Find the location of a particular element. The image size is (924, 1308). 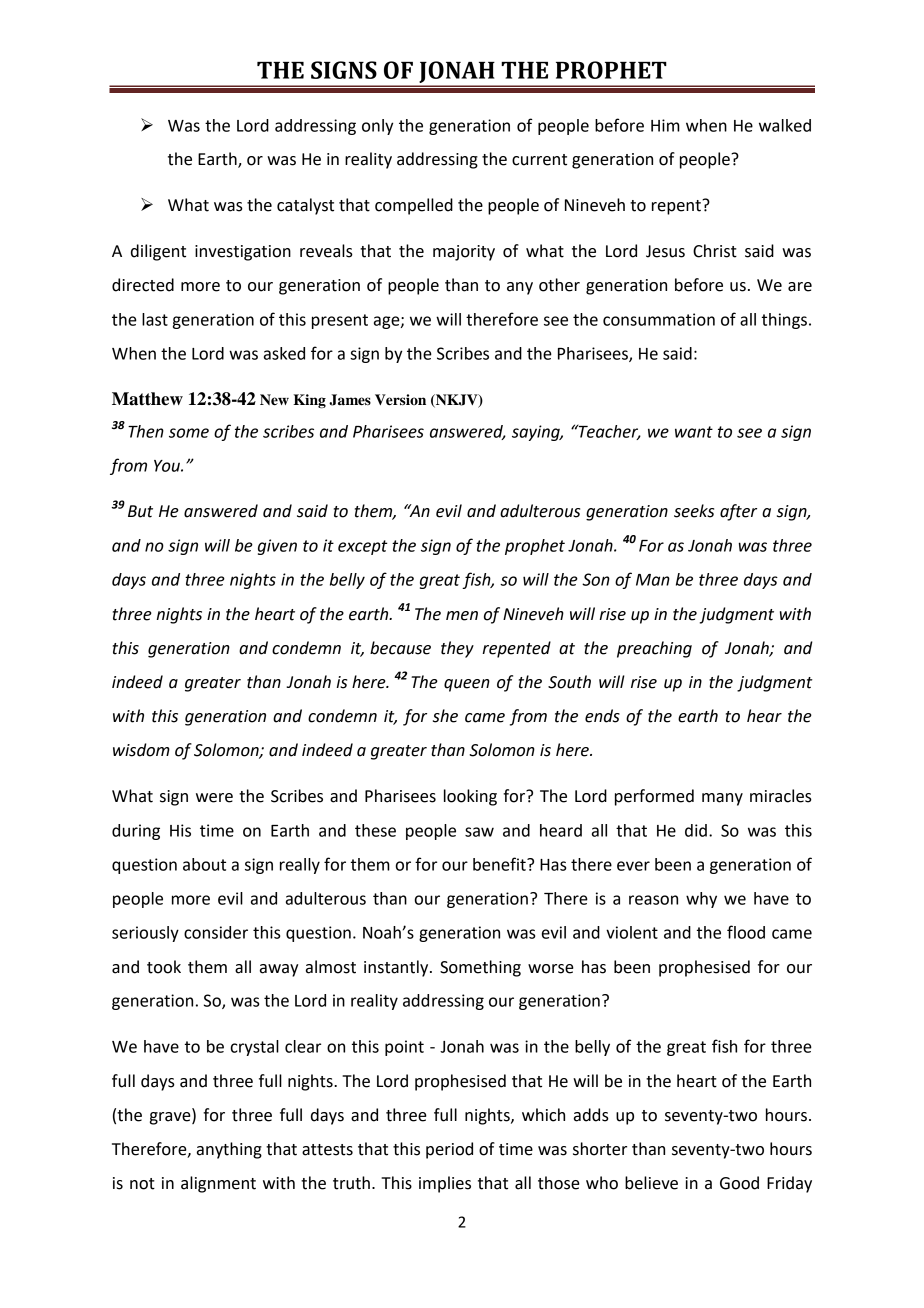

Him is located at coordinates (665, 125).
